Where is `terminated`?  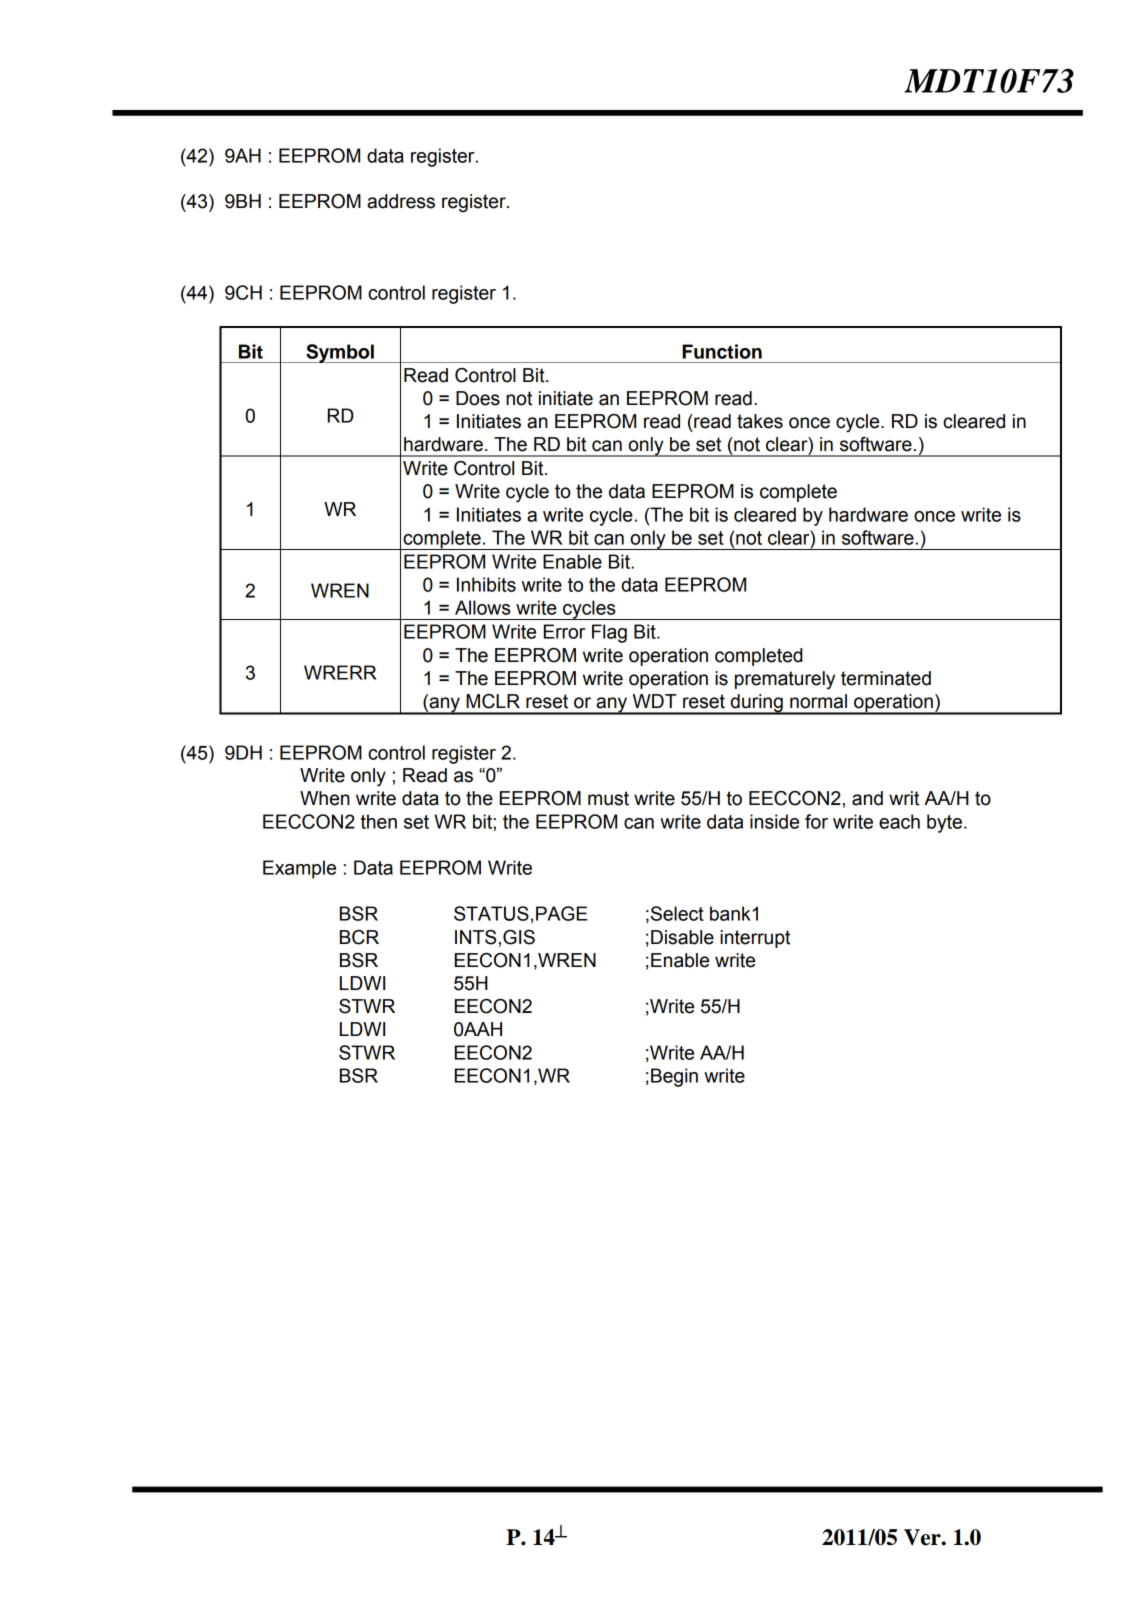
terminated is located at coordinates (886, 678).
